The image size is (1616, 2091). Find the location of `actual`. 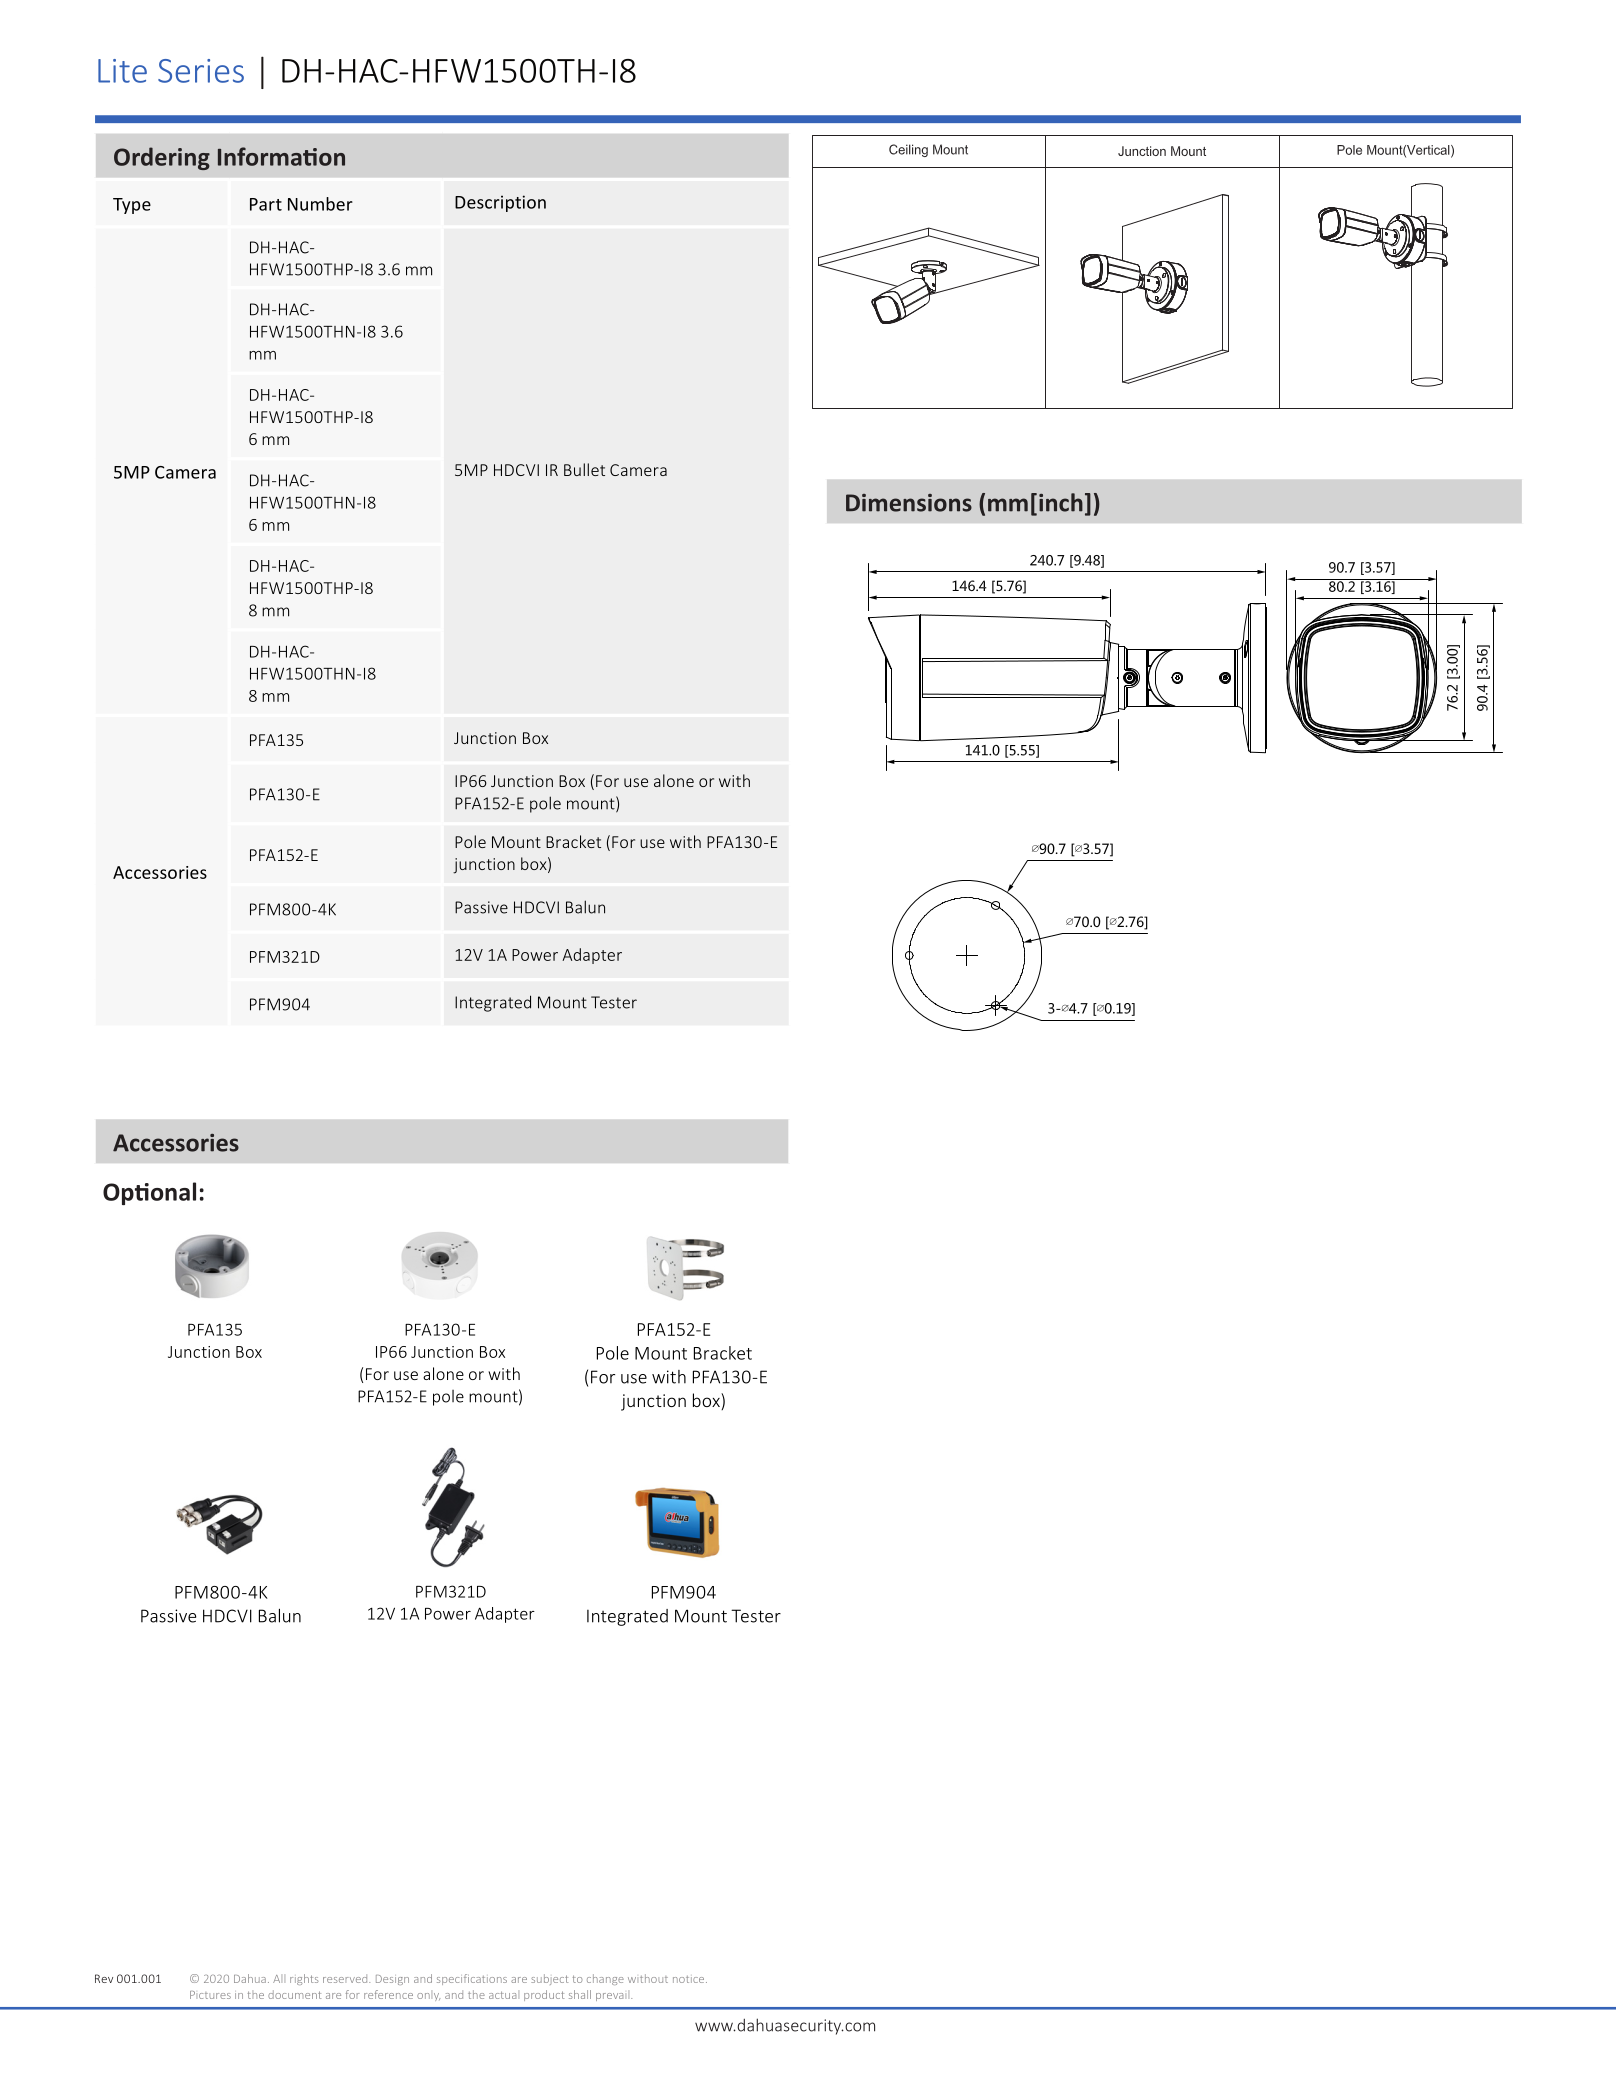

actual is located at coordinates (502, 1995).
